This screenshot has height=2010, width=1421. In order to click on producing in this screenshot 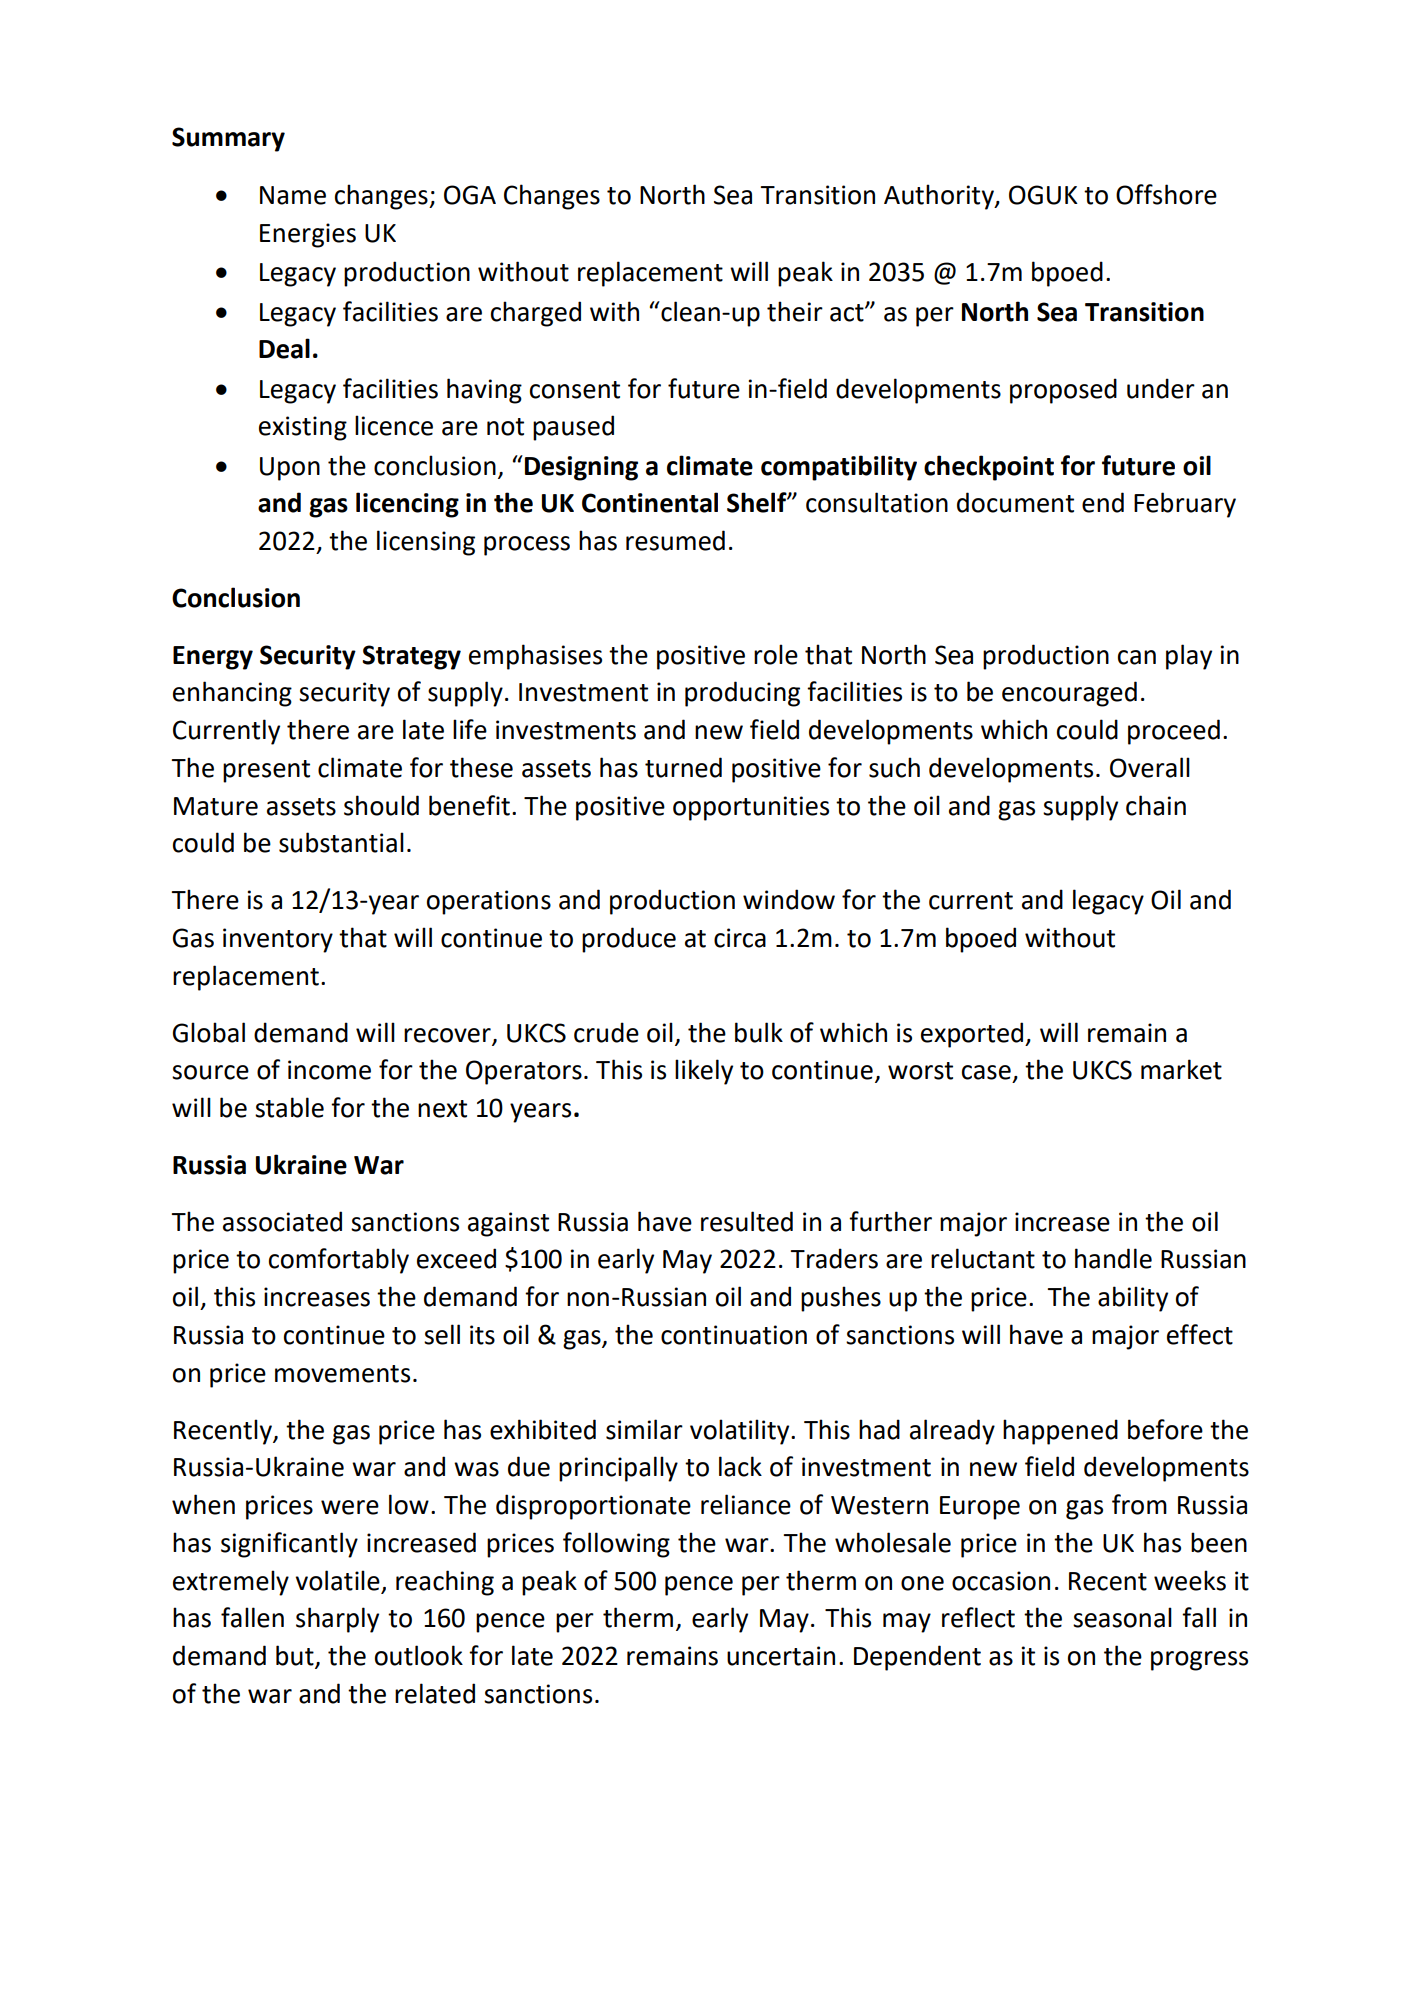, I will do `click(742, 694)`.
